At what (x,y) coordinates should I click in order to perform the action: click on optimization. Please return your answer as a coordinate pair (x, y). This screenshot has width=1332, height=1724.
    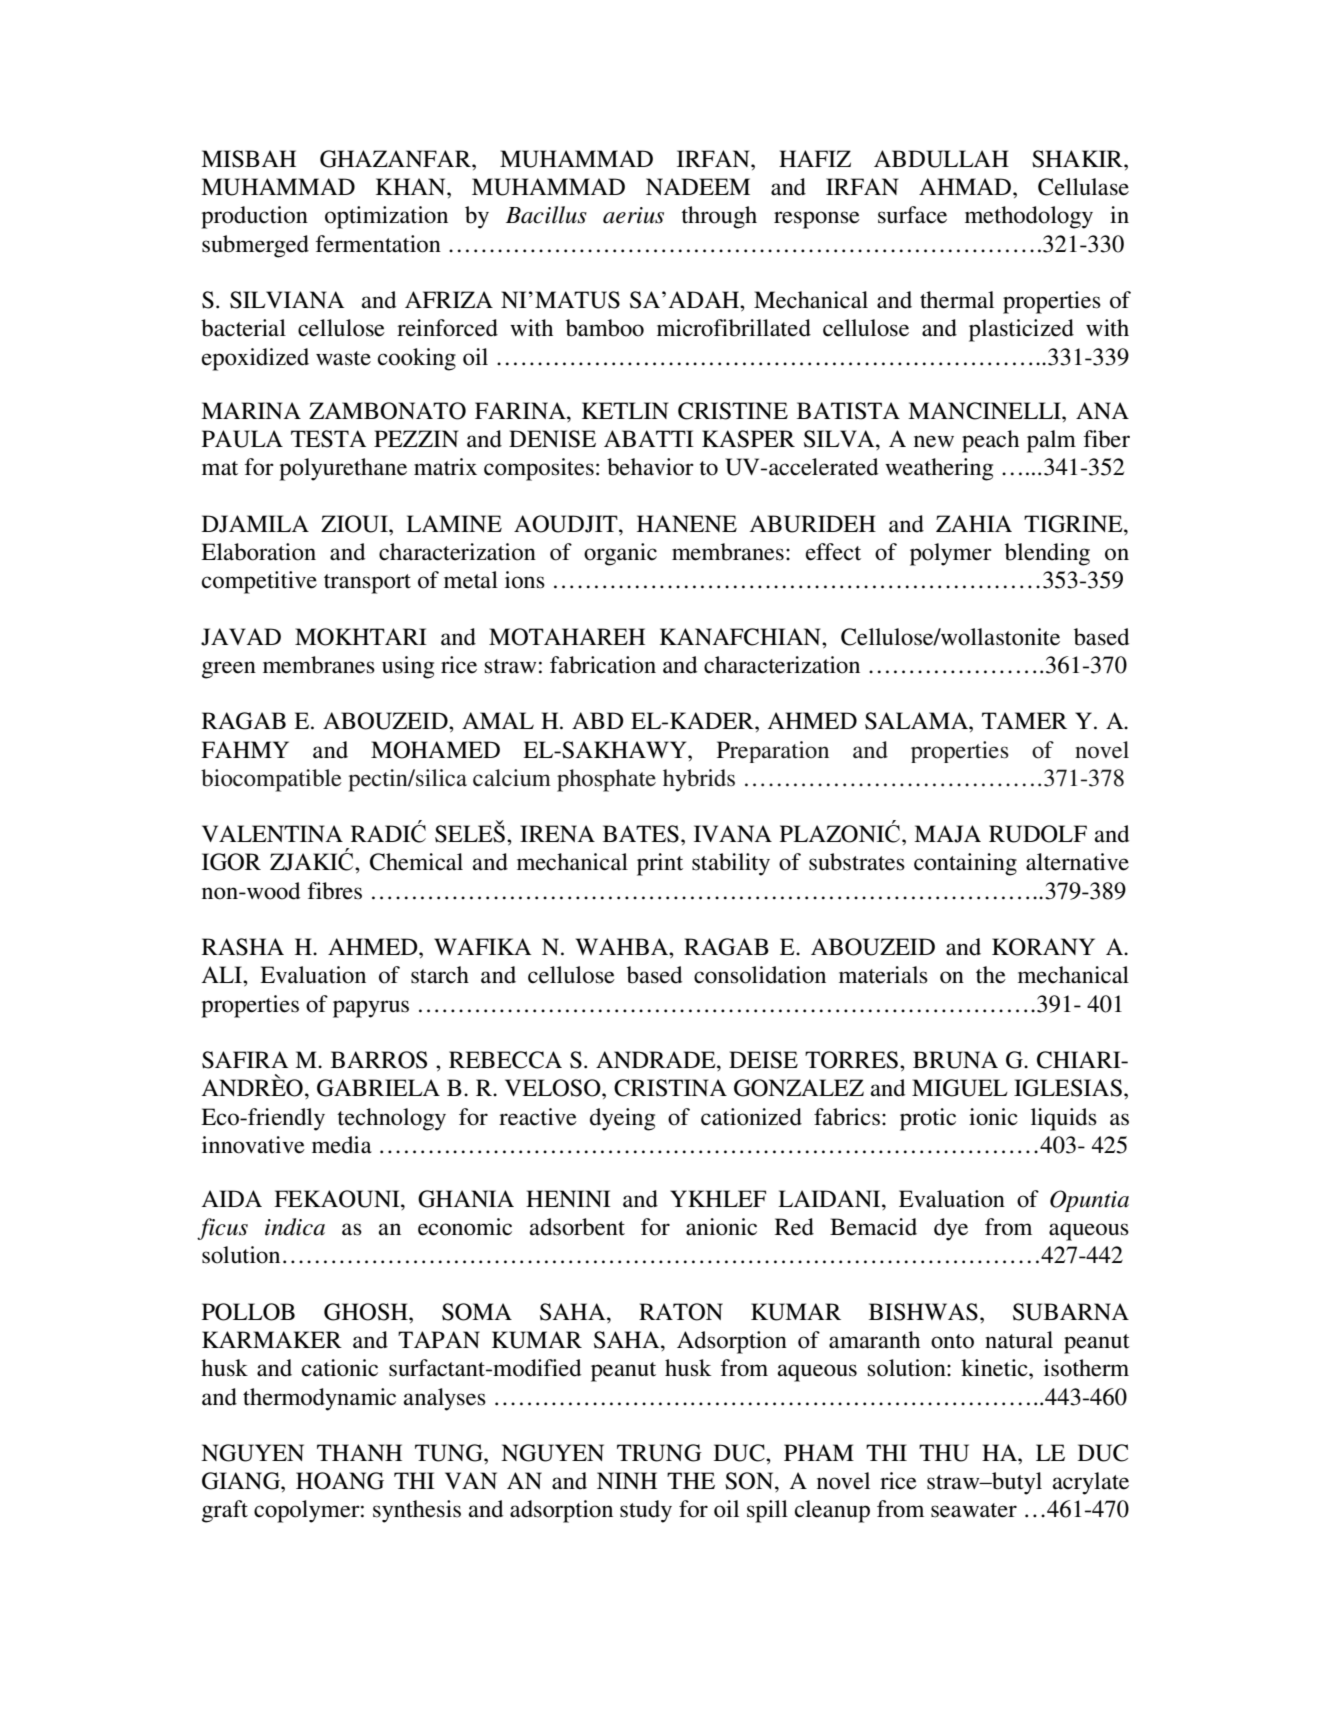
    Looking at the image, I should click on (386, 217).
